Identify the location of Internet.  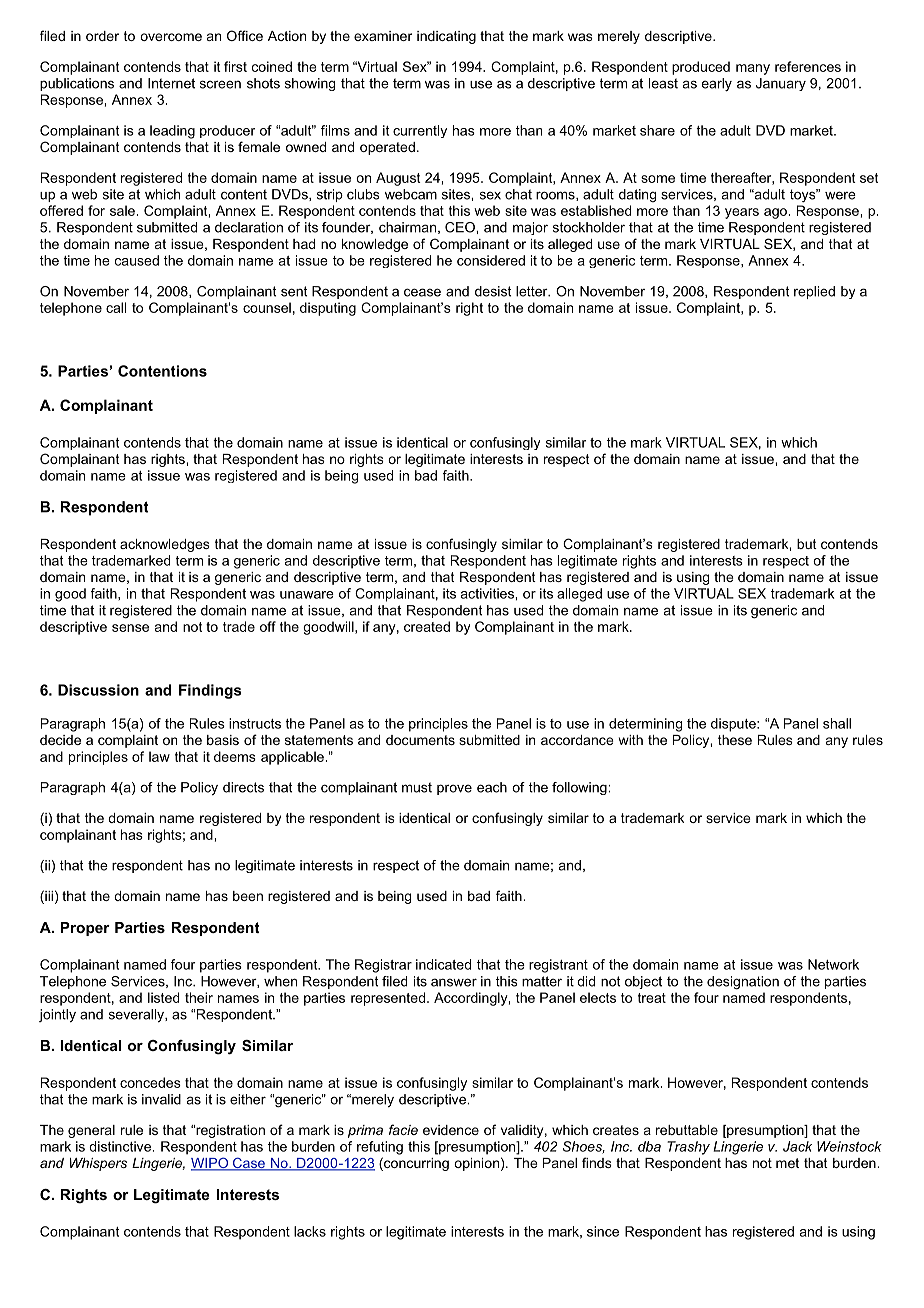
(171, 83).
